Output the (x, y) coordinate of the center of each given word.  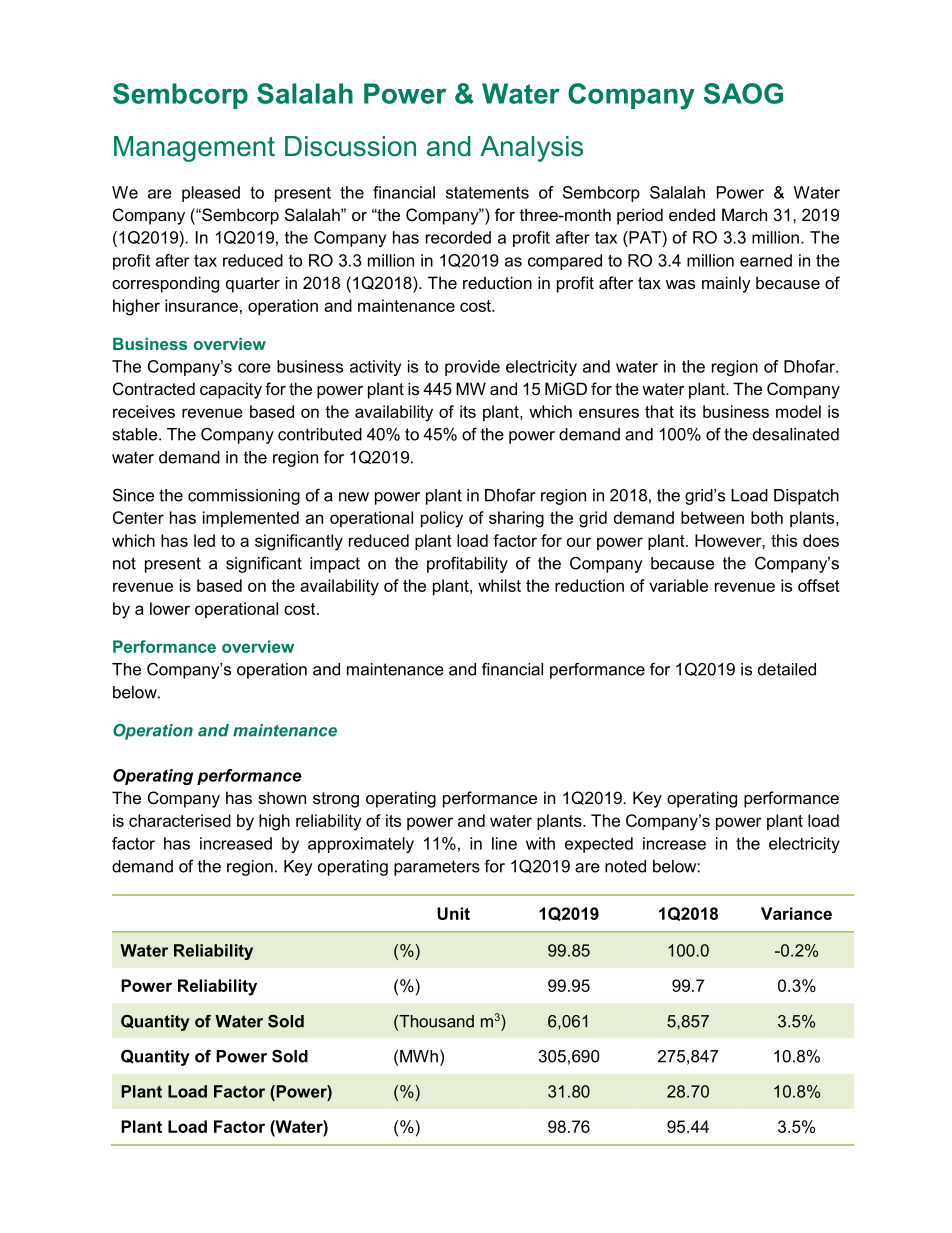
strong (336, 800)
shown (282, 797)
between (712, 517)
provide (472, 368)
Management (194, 149)
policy (442, 519)
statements (487, 192)
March (744, 214)
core (254, 368)
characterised (180, 820)
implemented (251, 519)
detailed (787, 669)
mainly (726, 284)
